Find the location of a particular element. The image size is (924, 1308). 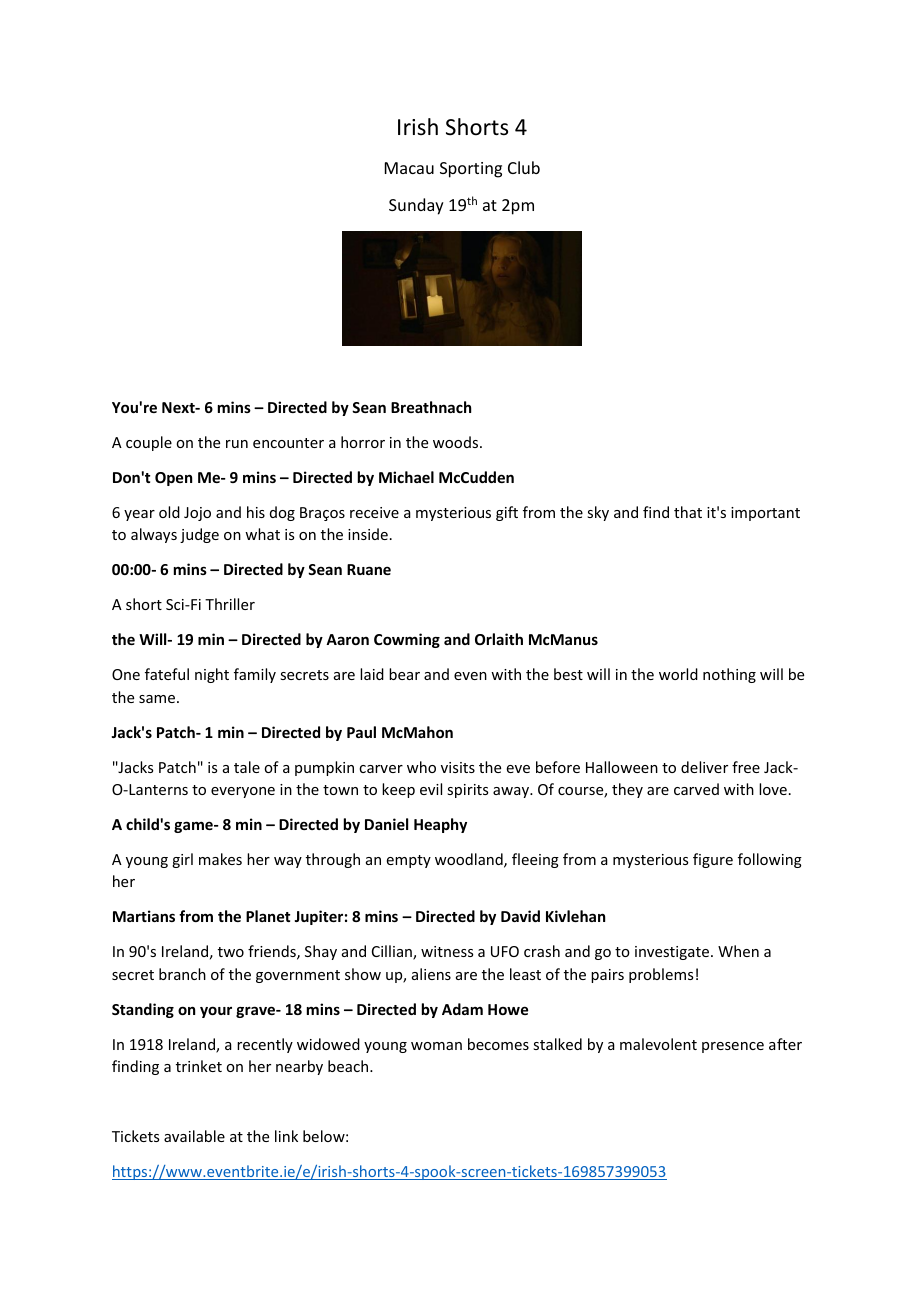

bear is located at coordinates (404, 674).
